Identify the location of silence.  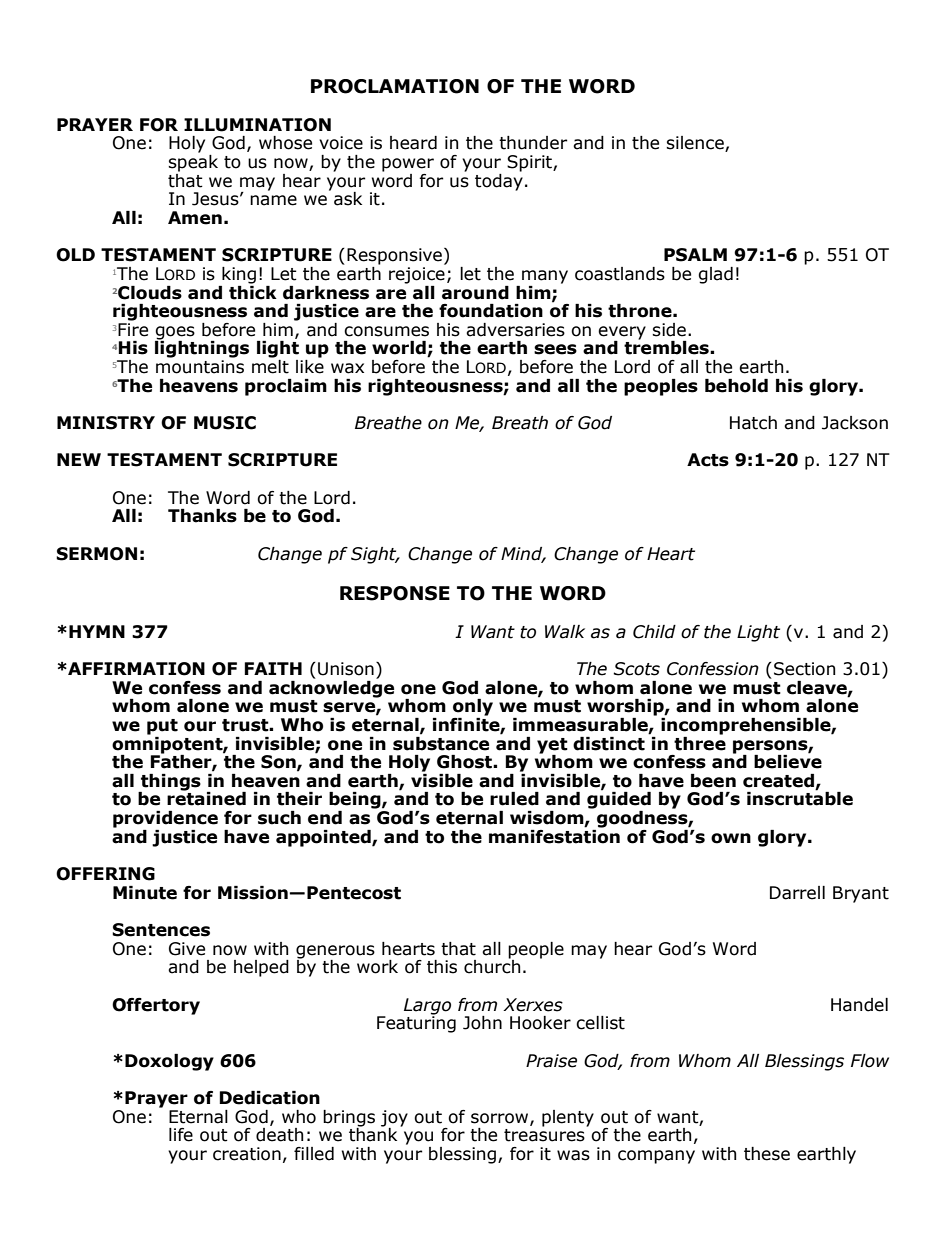
(696, 144).
